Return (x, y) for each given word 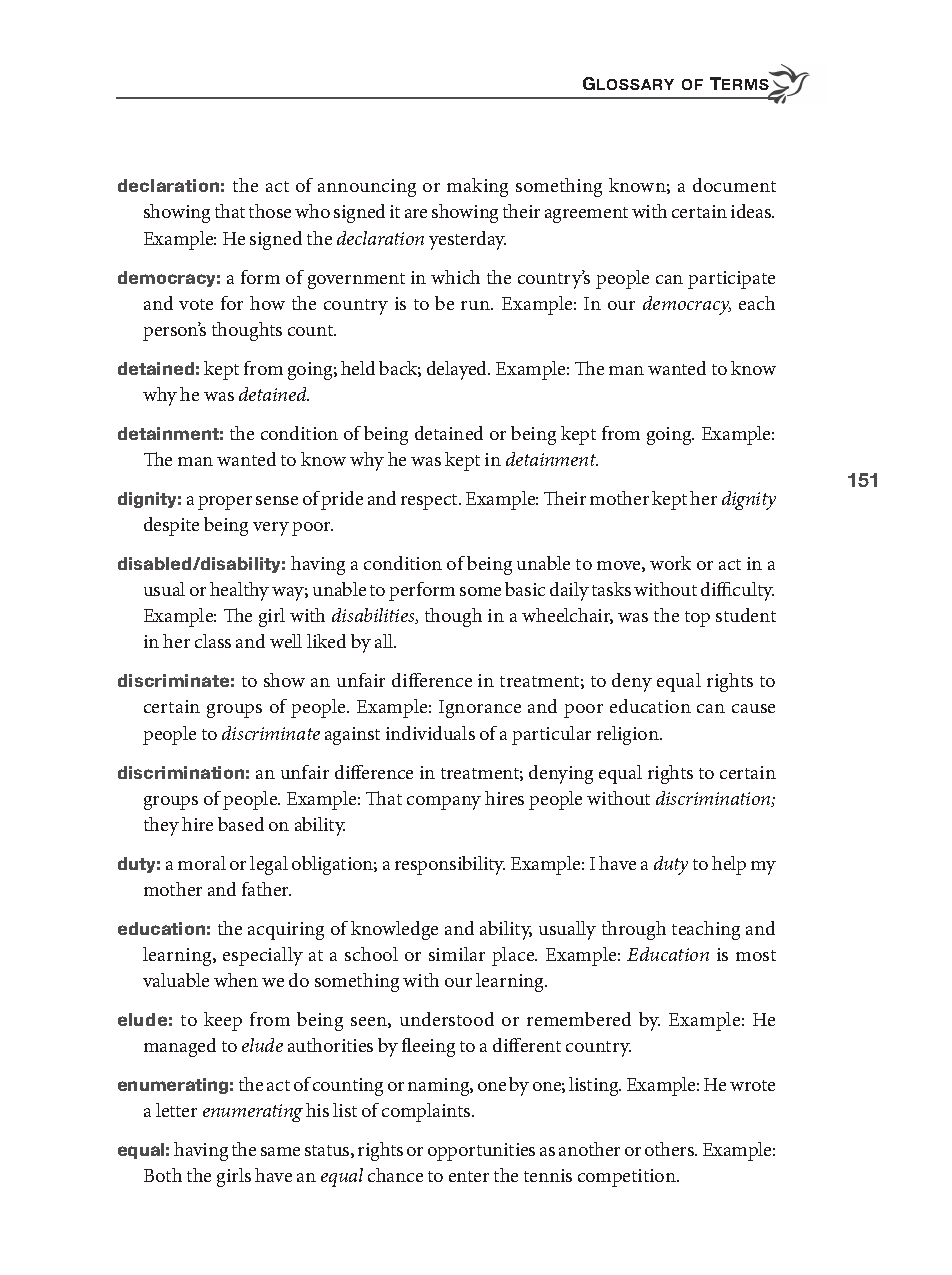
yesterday (467, 240)
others (671, 1149)
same (280, 1151)
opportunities (481, 1152)
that (230, 211)
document (734, 185)
